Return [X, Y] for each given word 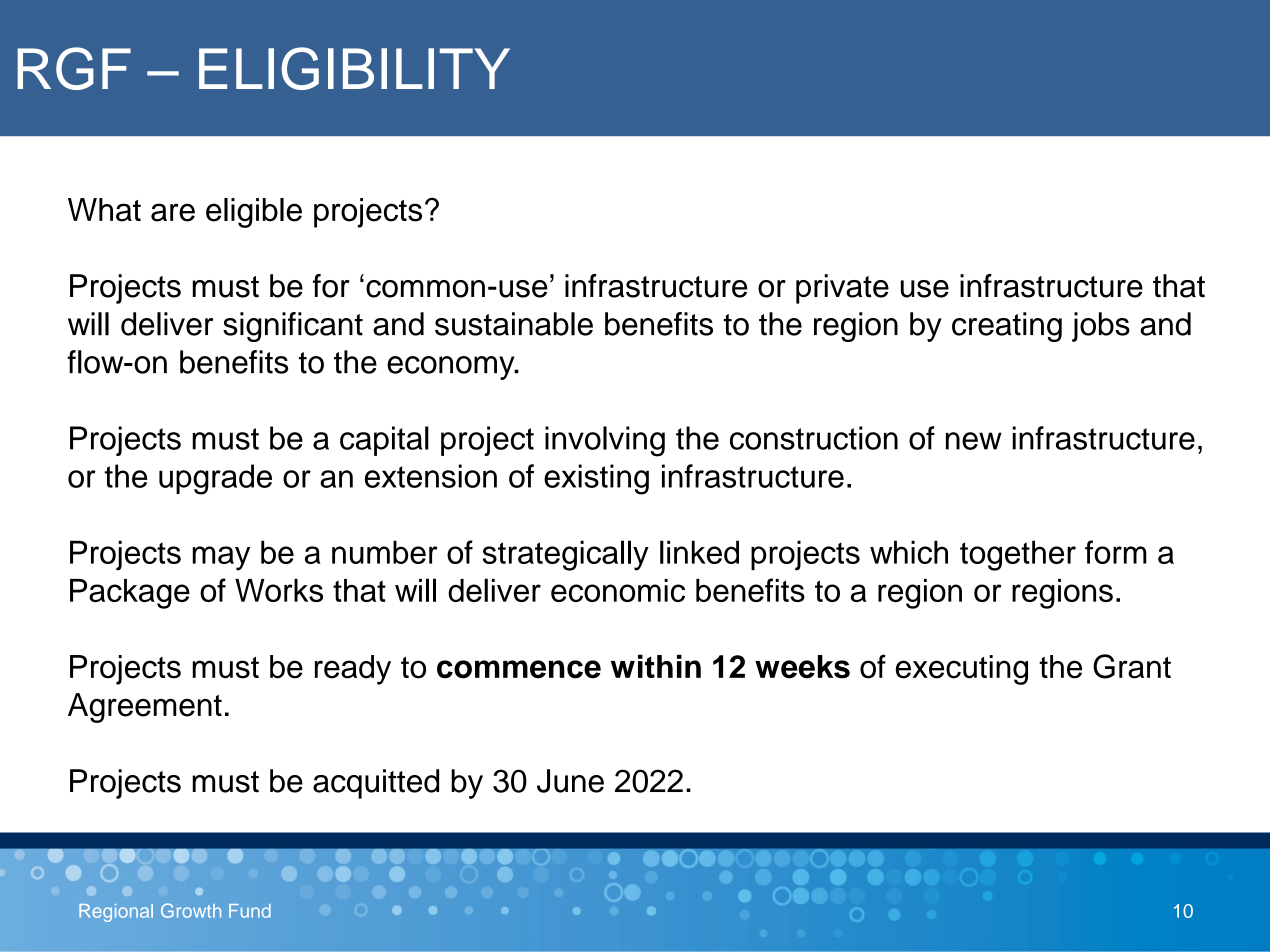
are [173, 212]
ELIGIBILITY [354, 68]
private [842, 289]
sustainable [514, 324]
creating [1007, 327]
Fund [250, 911]
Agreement [145, 708]
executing [962, 670]
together [1018, 555]
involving [605, 441]
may [221, 558]
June [570, 781]
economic [618, 590]
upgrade [215, 479]
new [974, 441]
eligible [254, 213]
